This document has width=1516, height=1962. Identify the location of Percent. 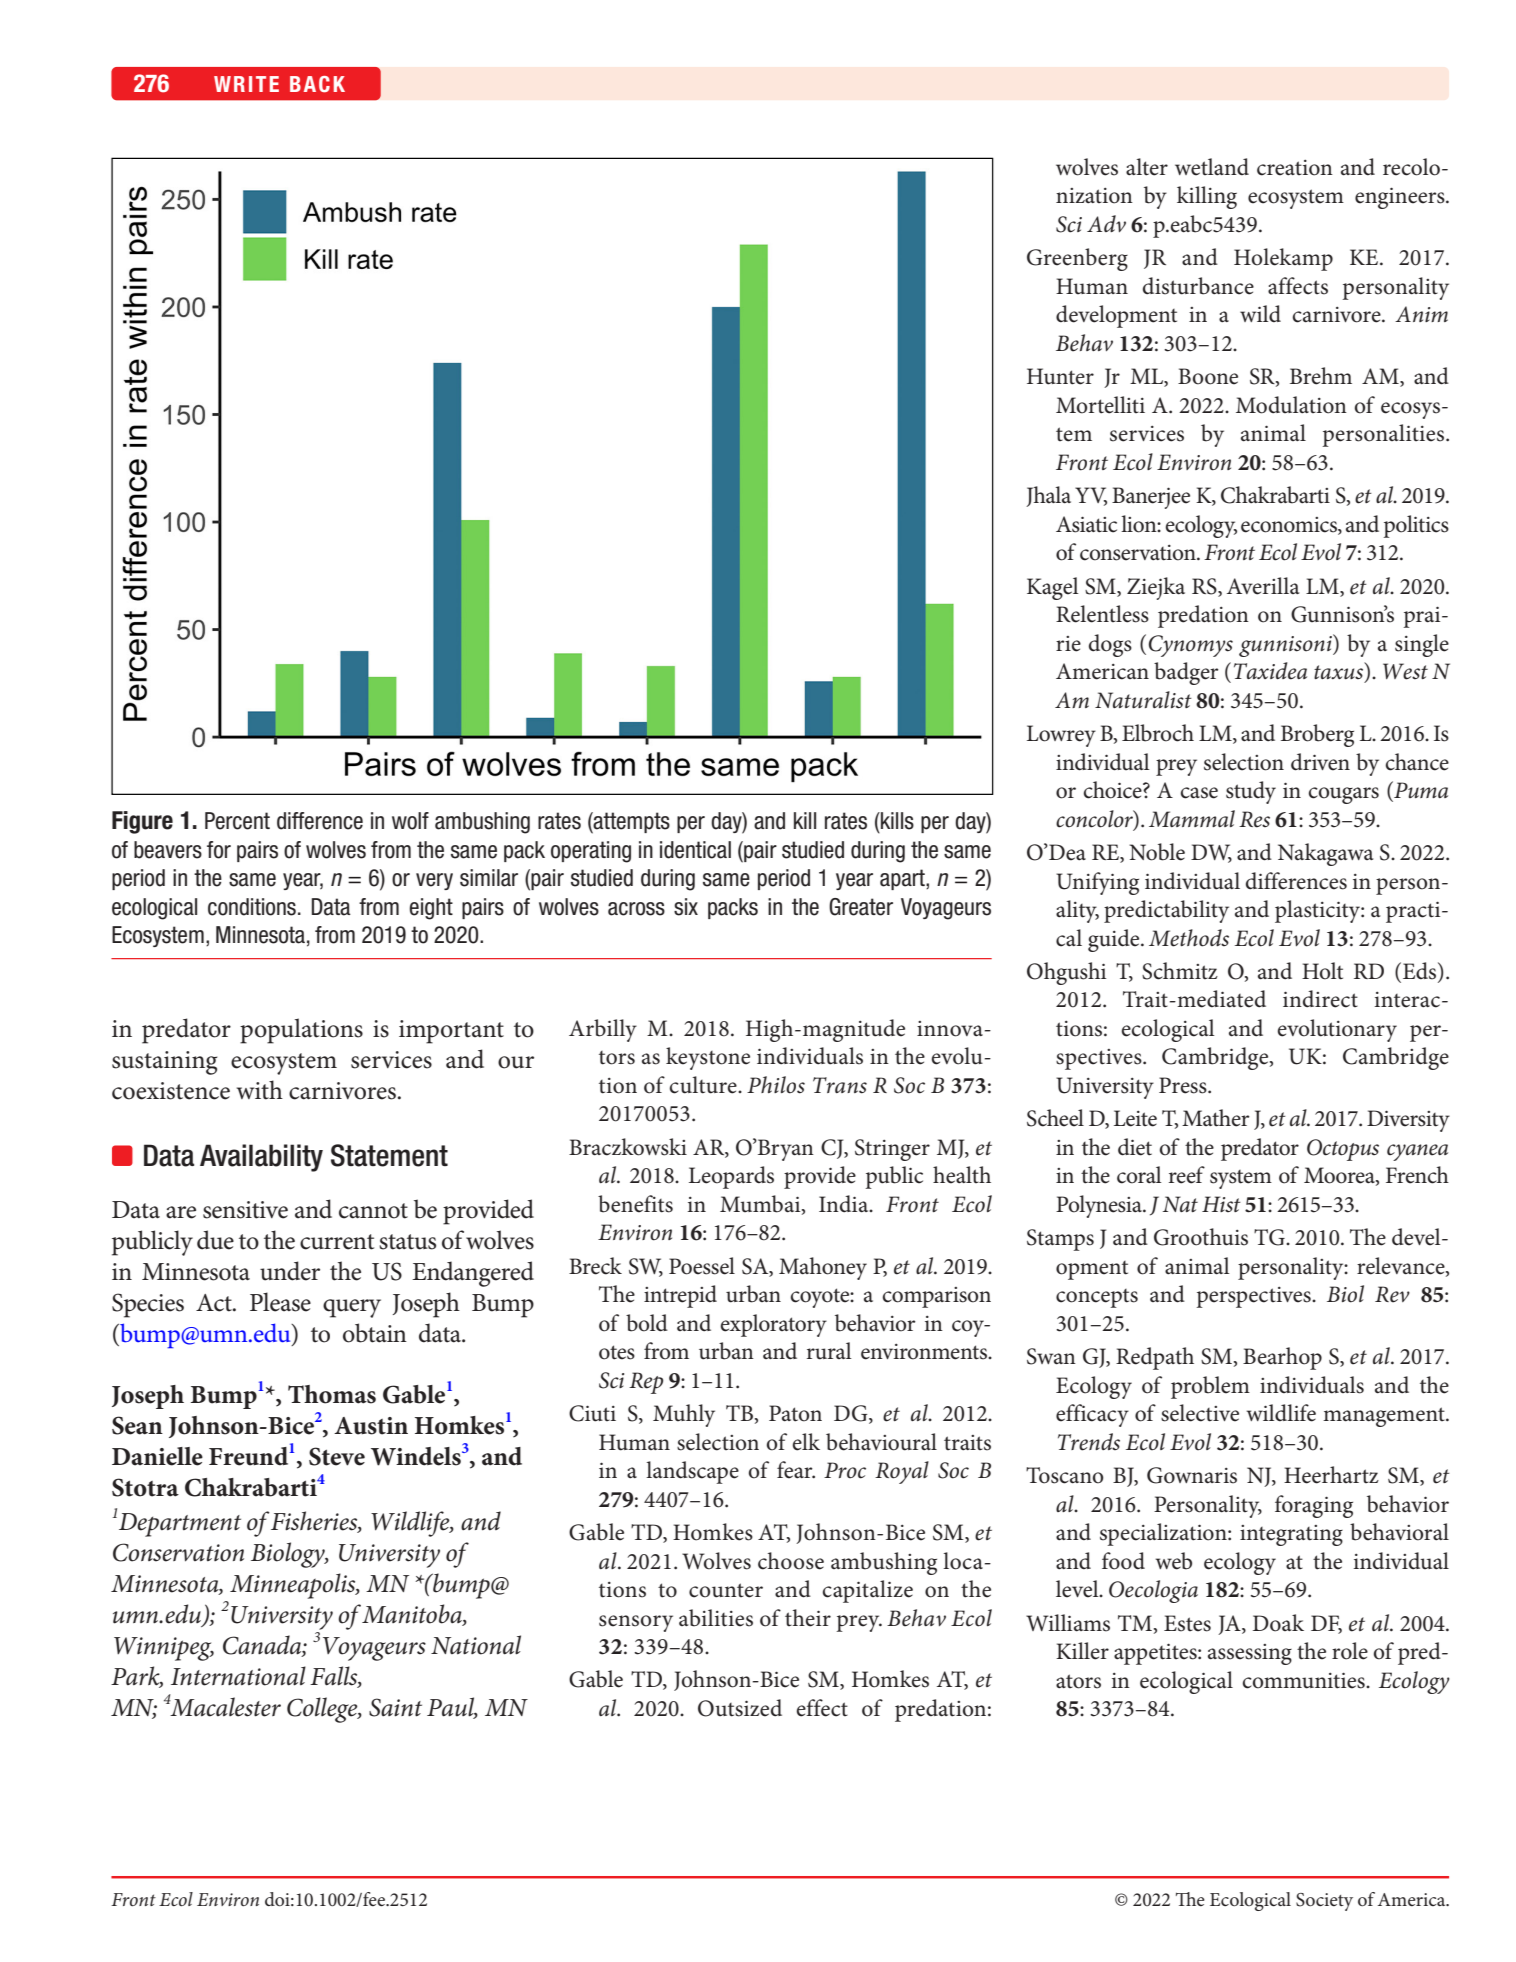
(237, 821).
